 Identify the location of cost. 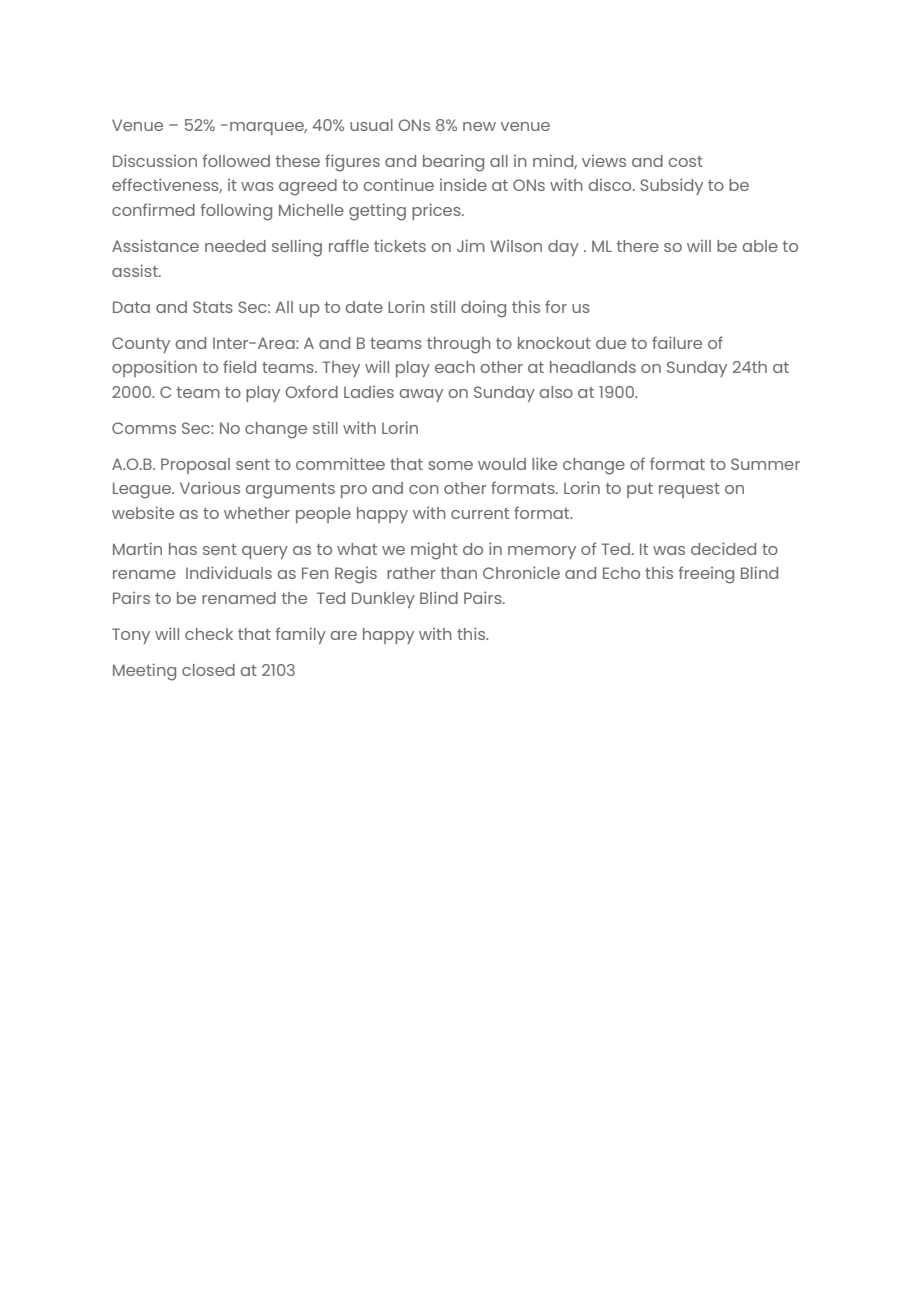
(685, 161).
